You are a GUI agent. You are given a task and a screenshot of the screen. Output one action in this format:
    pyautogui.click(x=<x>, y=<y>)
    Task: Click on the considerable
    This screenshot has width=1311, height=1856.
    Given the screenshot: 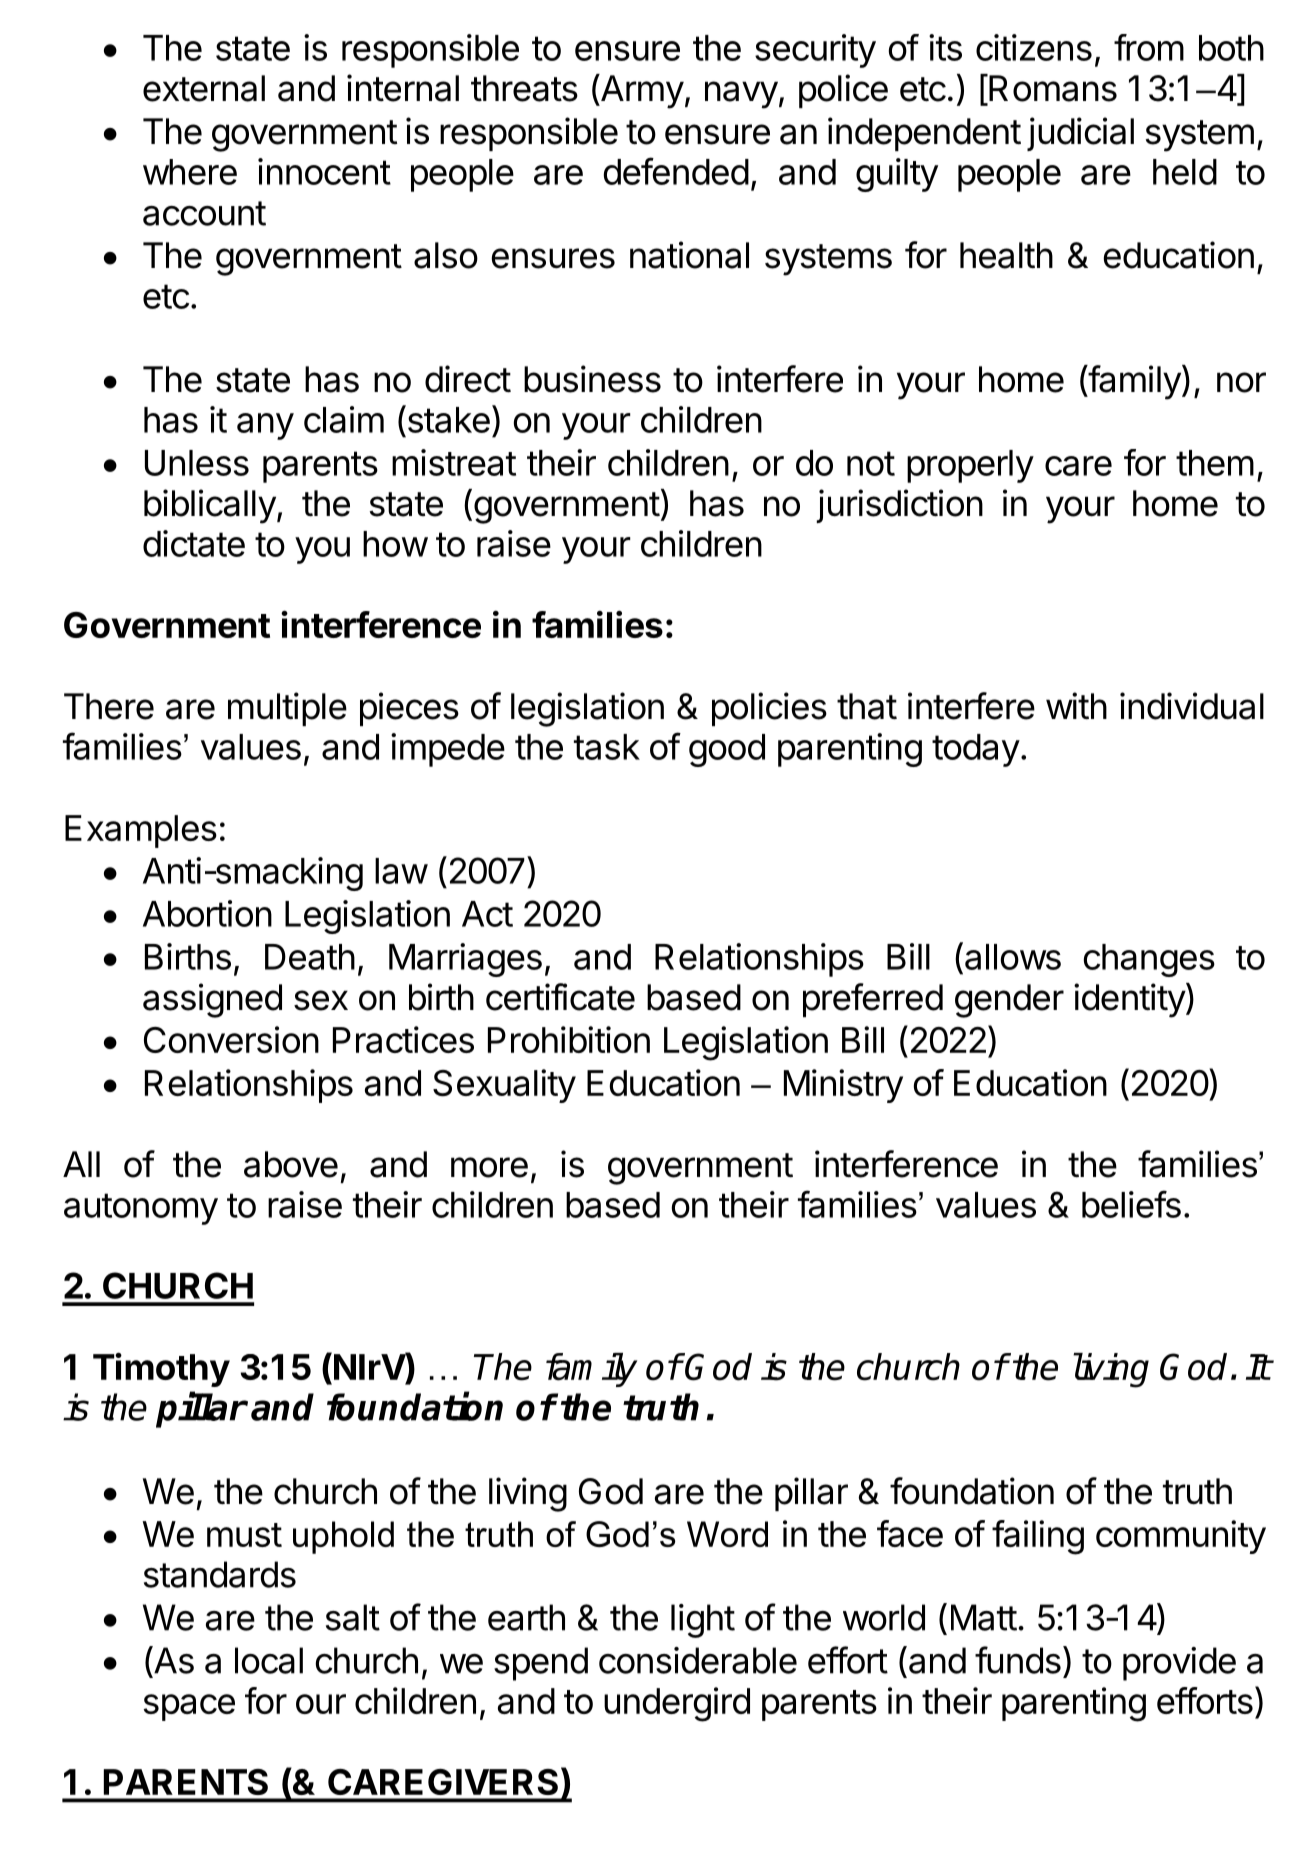 What is the action you would take?
    pyautogui.click(x=698, y=1660)
